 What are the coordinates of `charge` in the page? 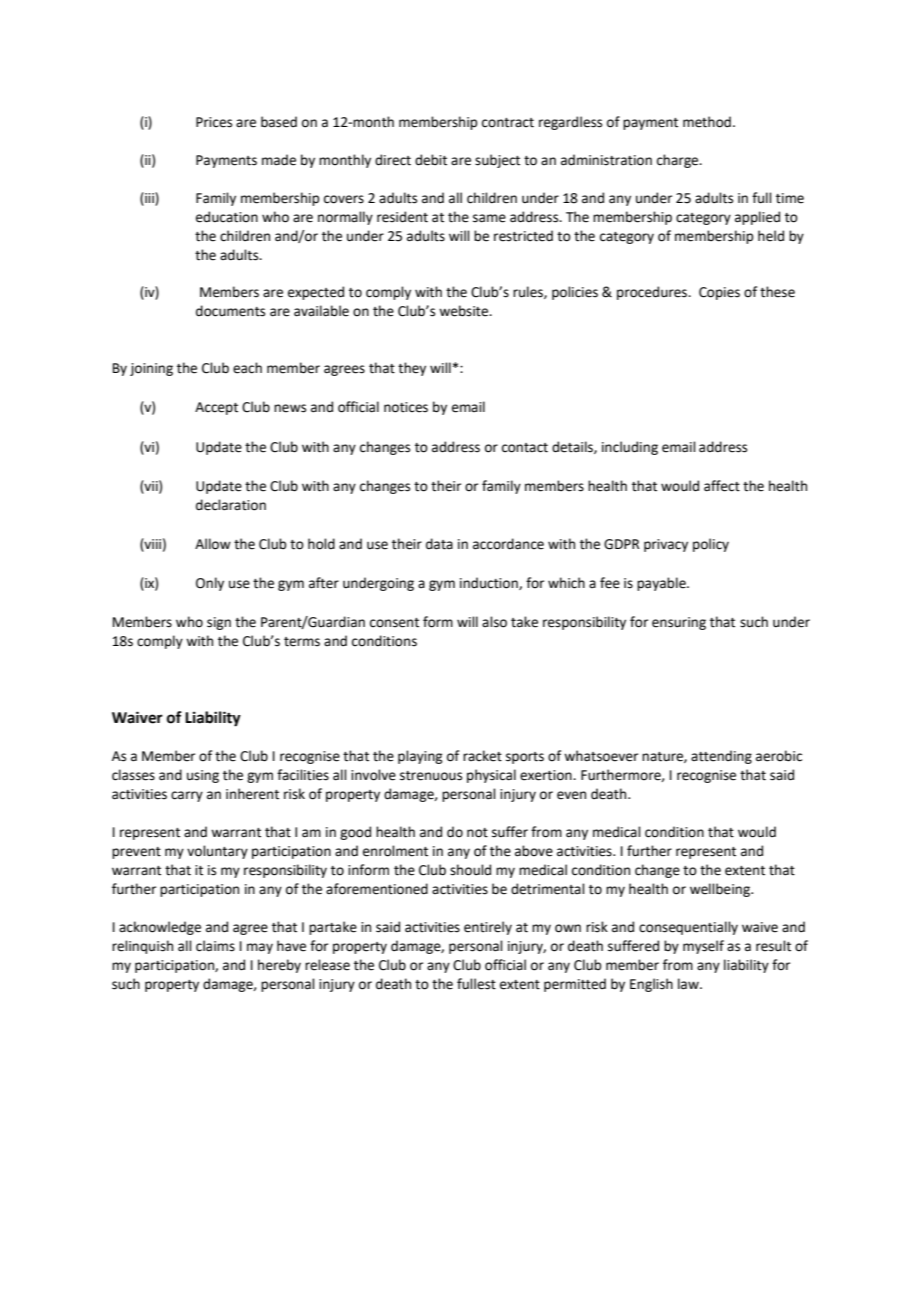 It's located at (679, 161).
